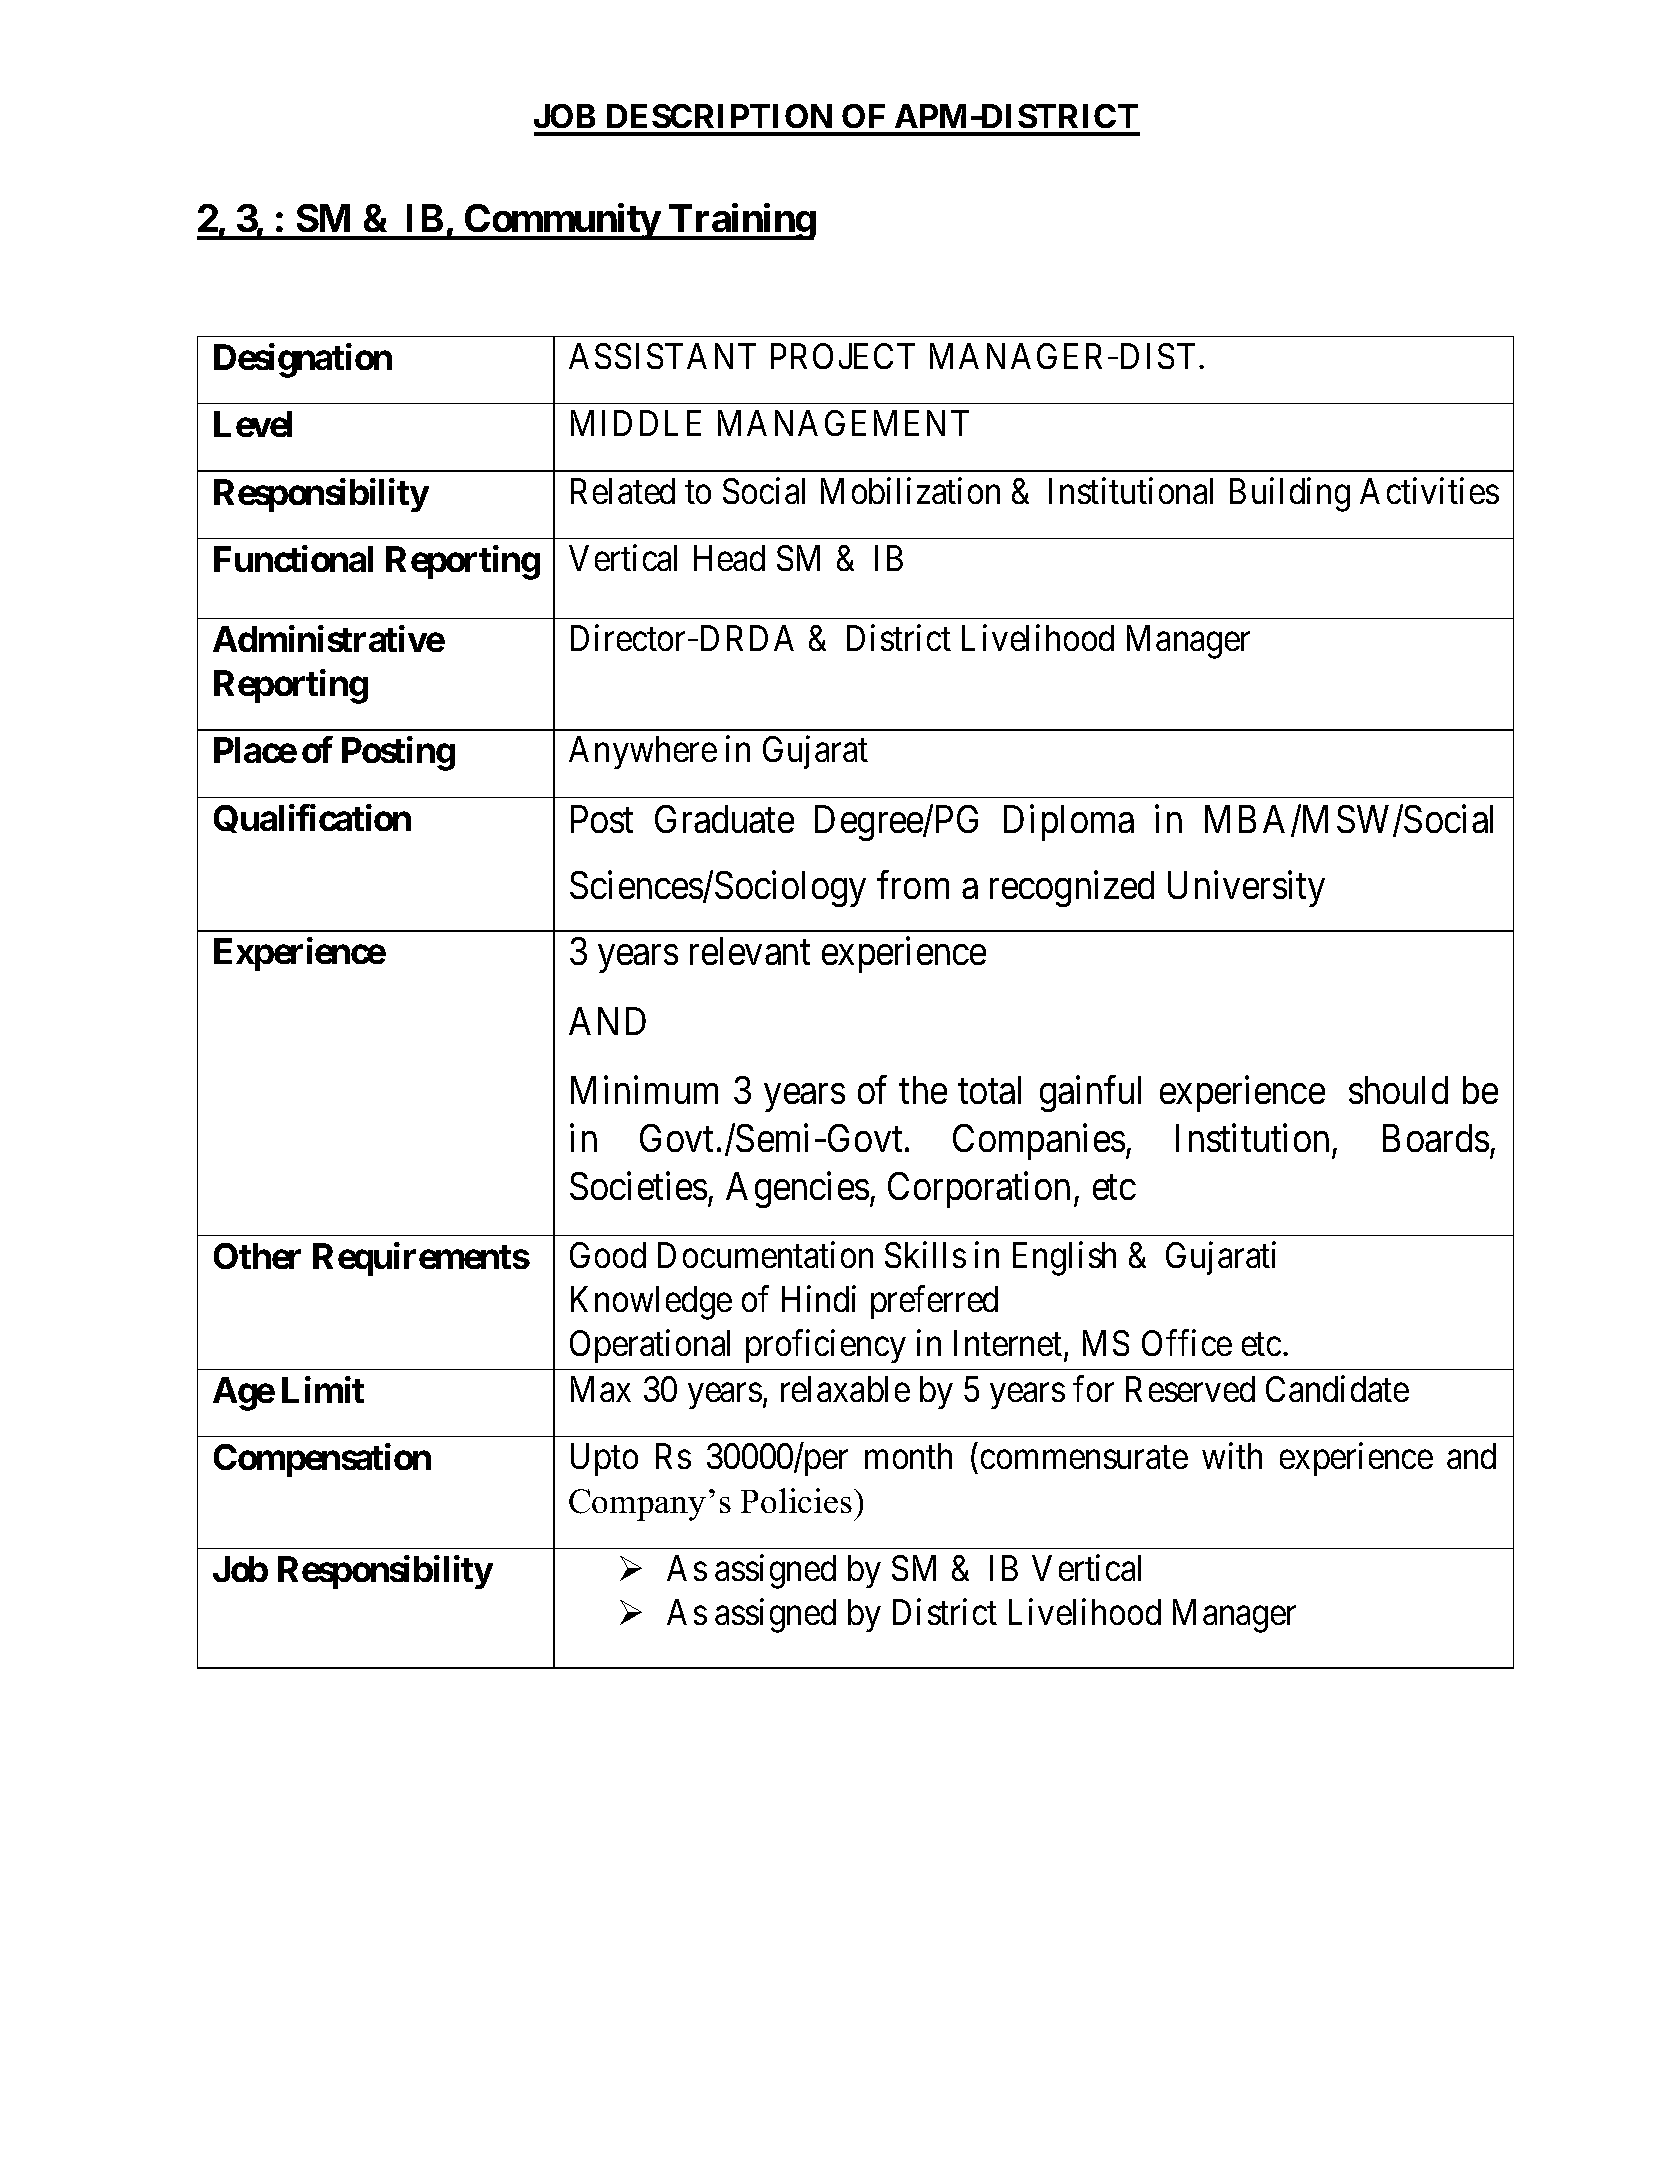  What do you see at coordinates (765, 1255) in the page?
I see `Documentation` at bounding box center [765, 1255].
